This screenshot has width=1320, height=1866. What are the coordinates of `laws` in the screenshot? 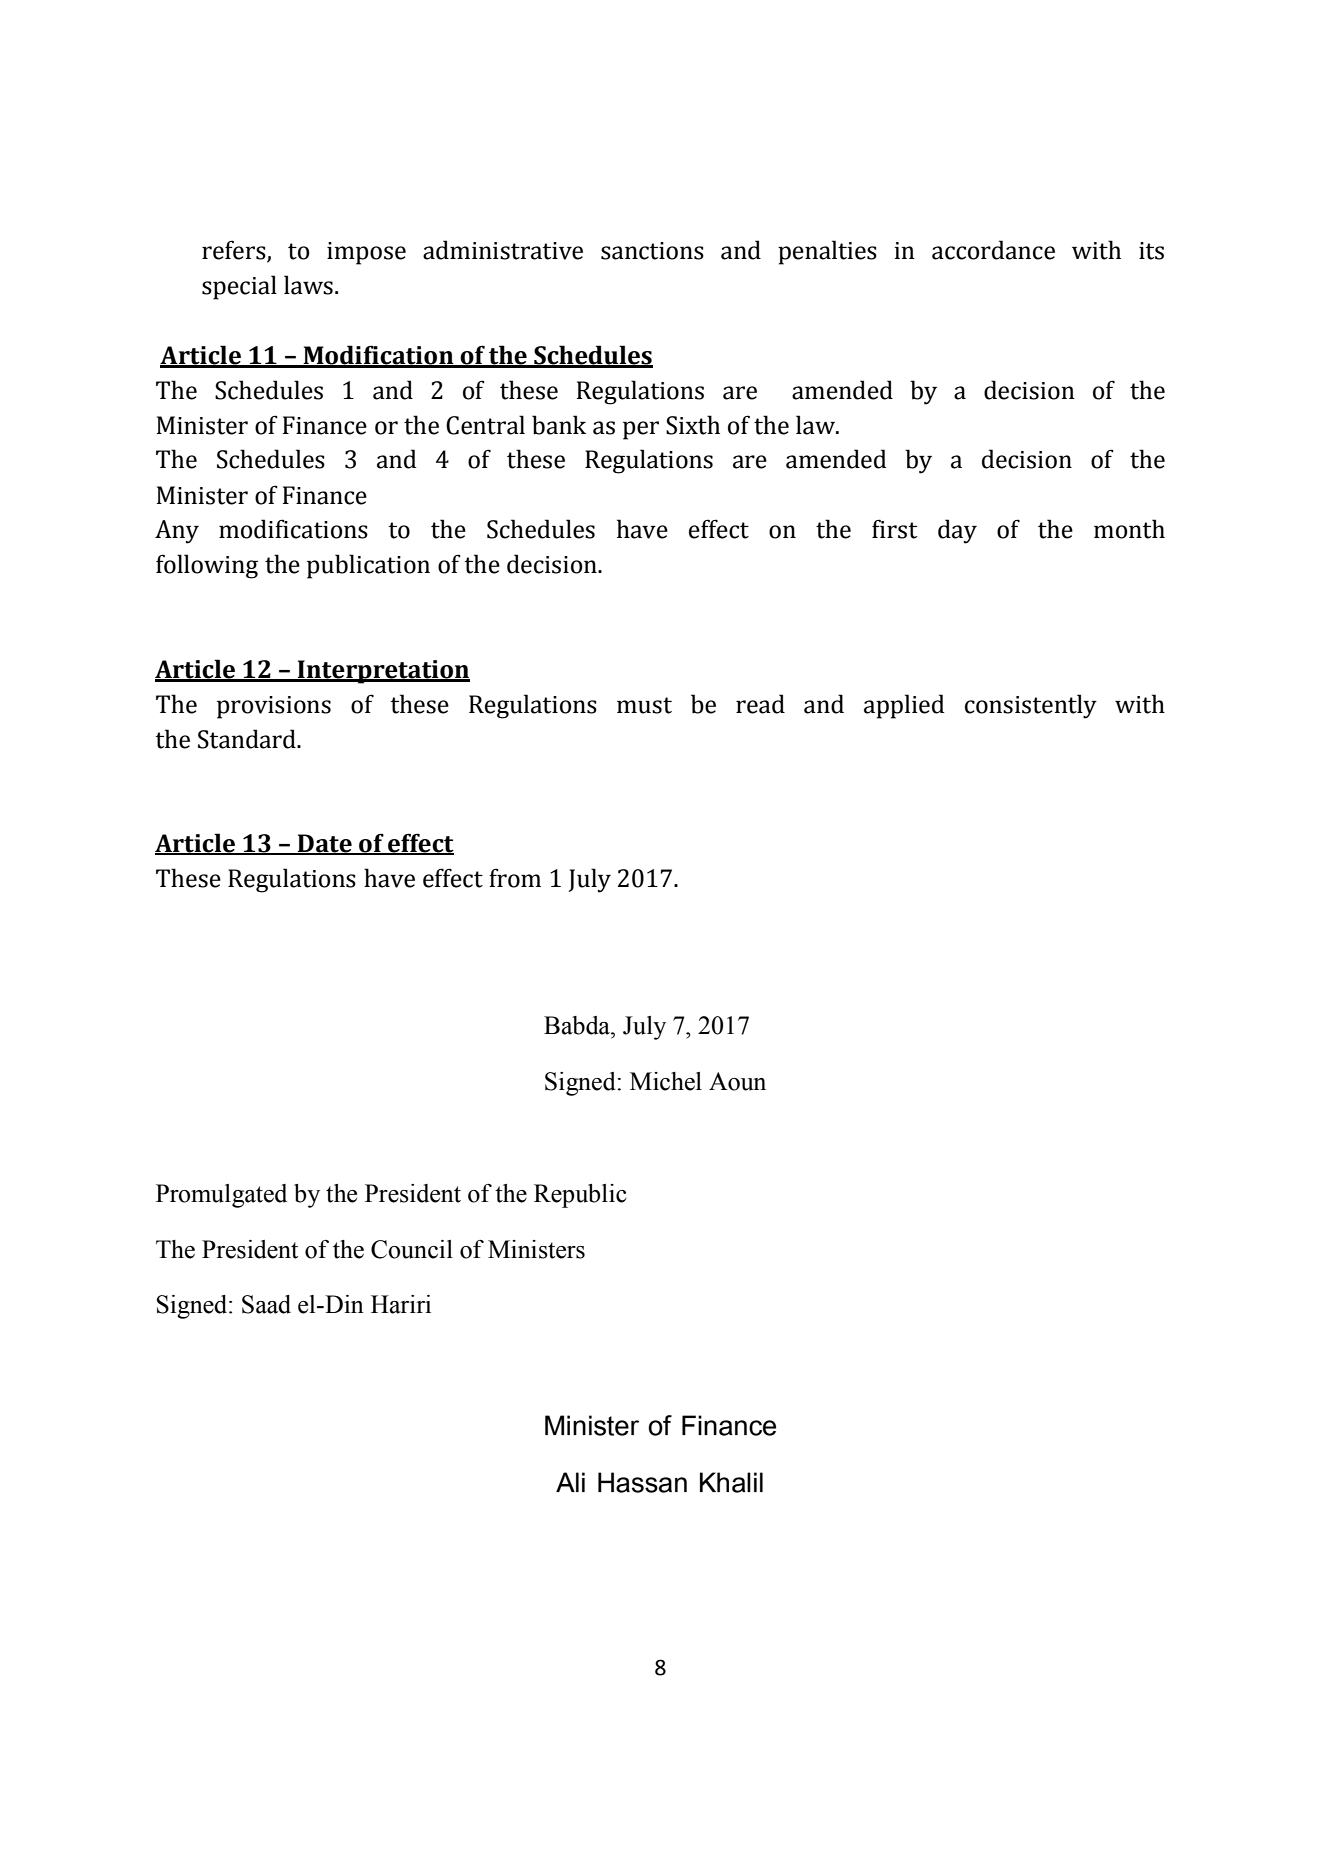 It's located at (308, 285).
